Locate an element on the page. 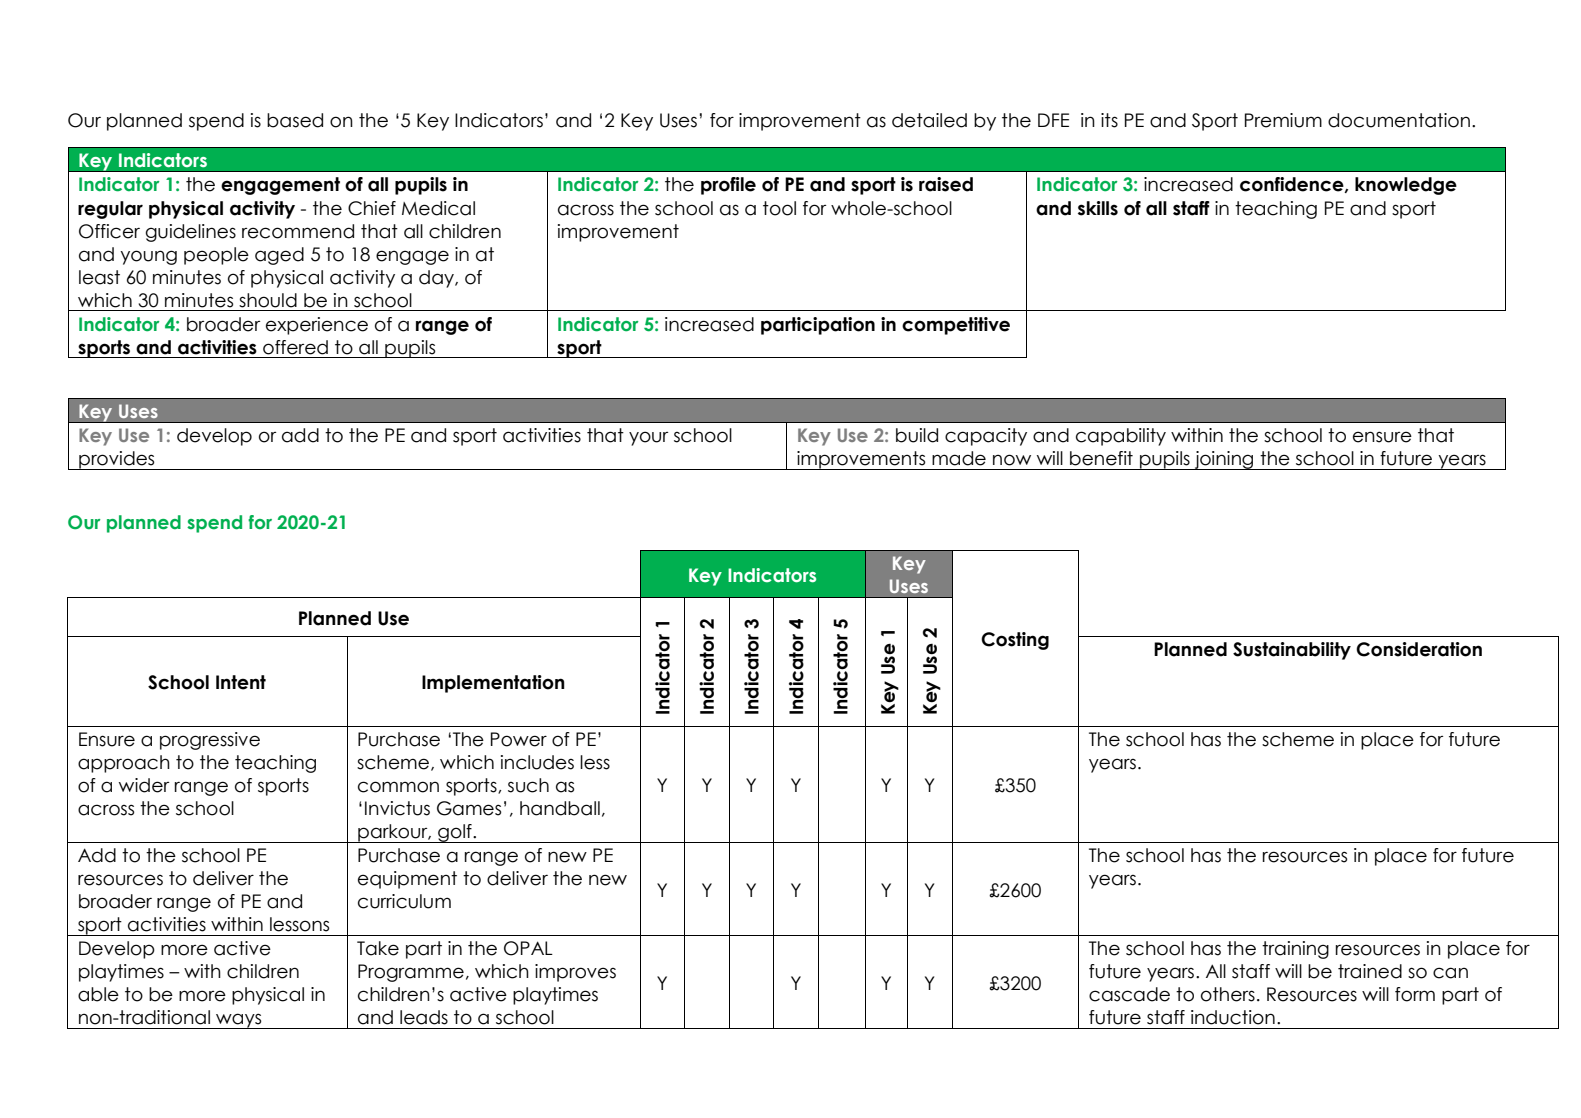  Intent is located at coordinates (241, 682).
